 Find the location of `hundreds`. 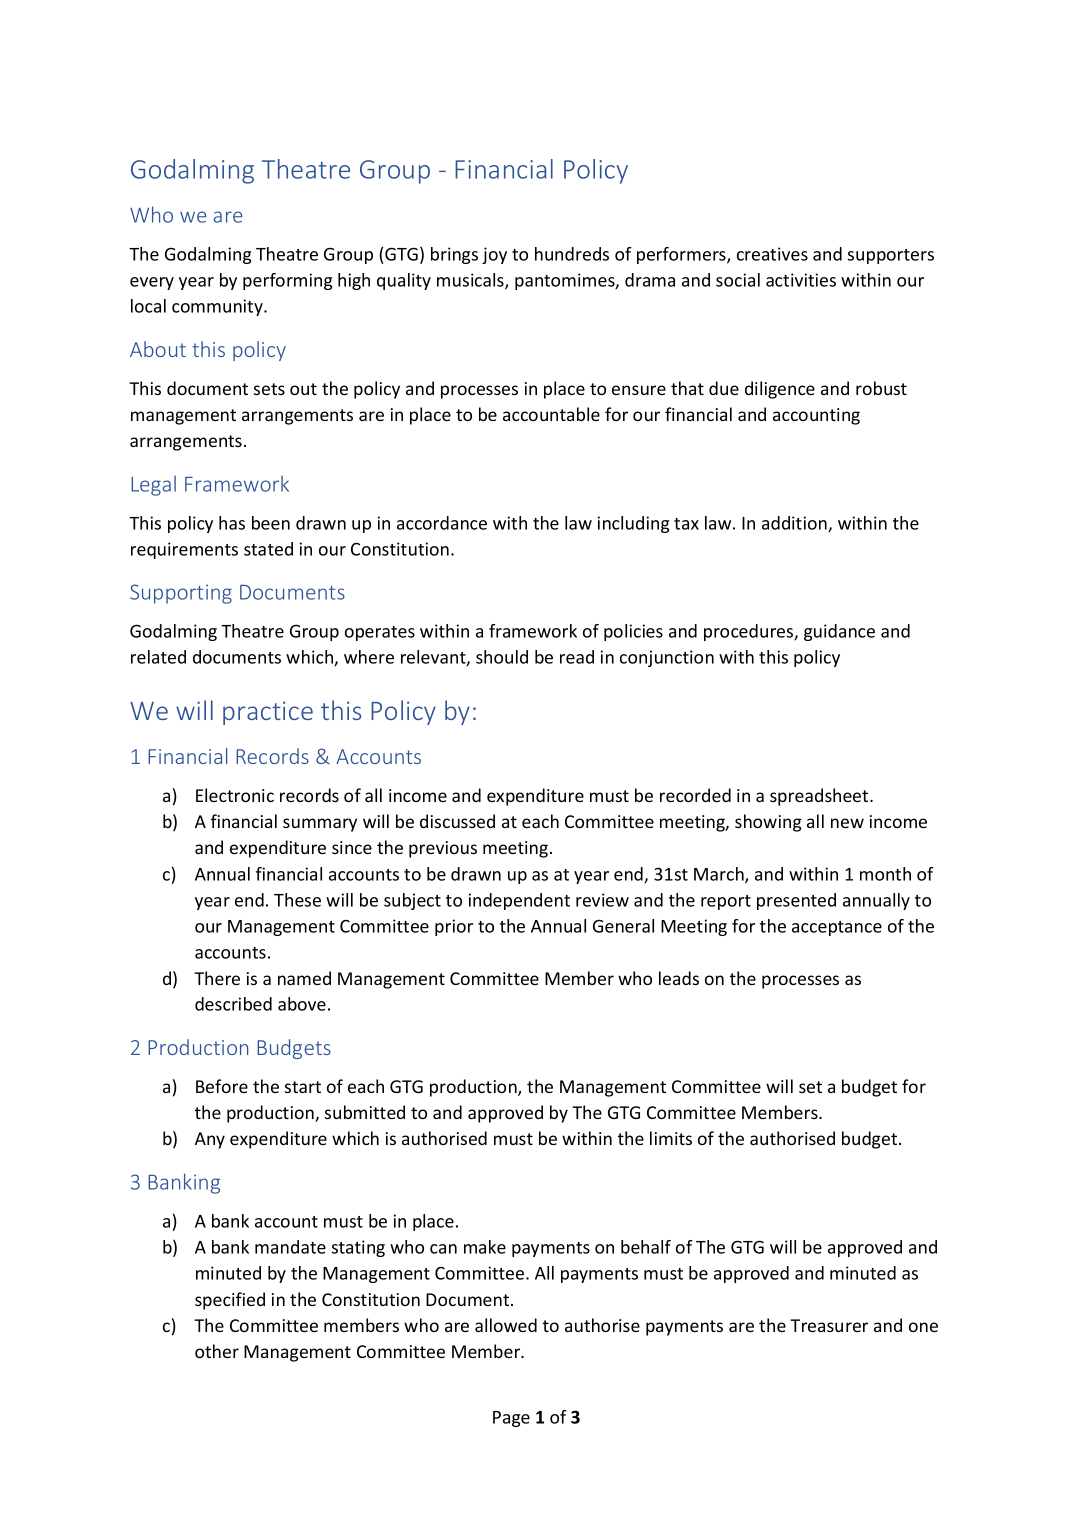

hundreds is located at coordinates (572, 254).
